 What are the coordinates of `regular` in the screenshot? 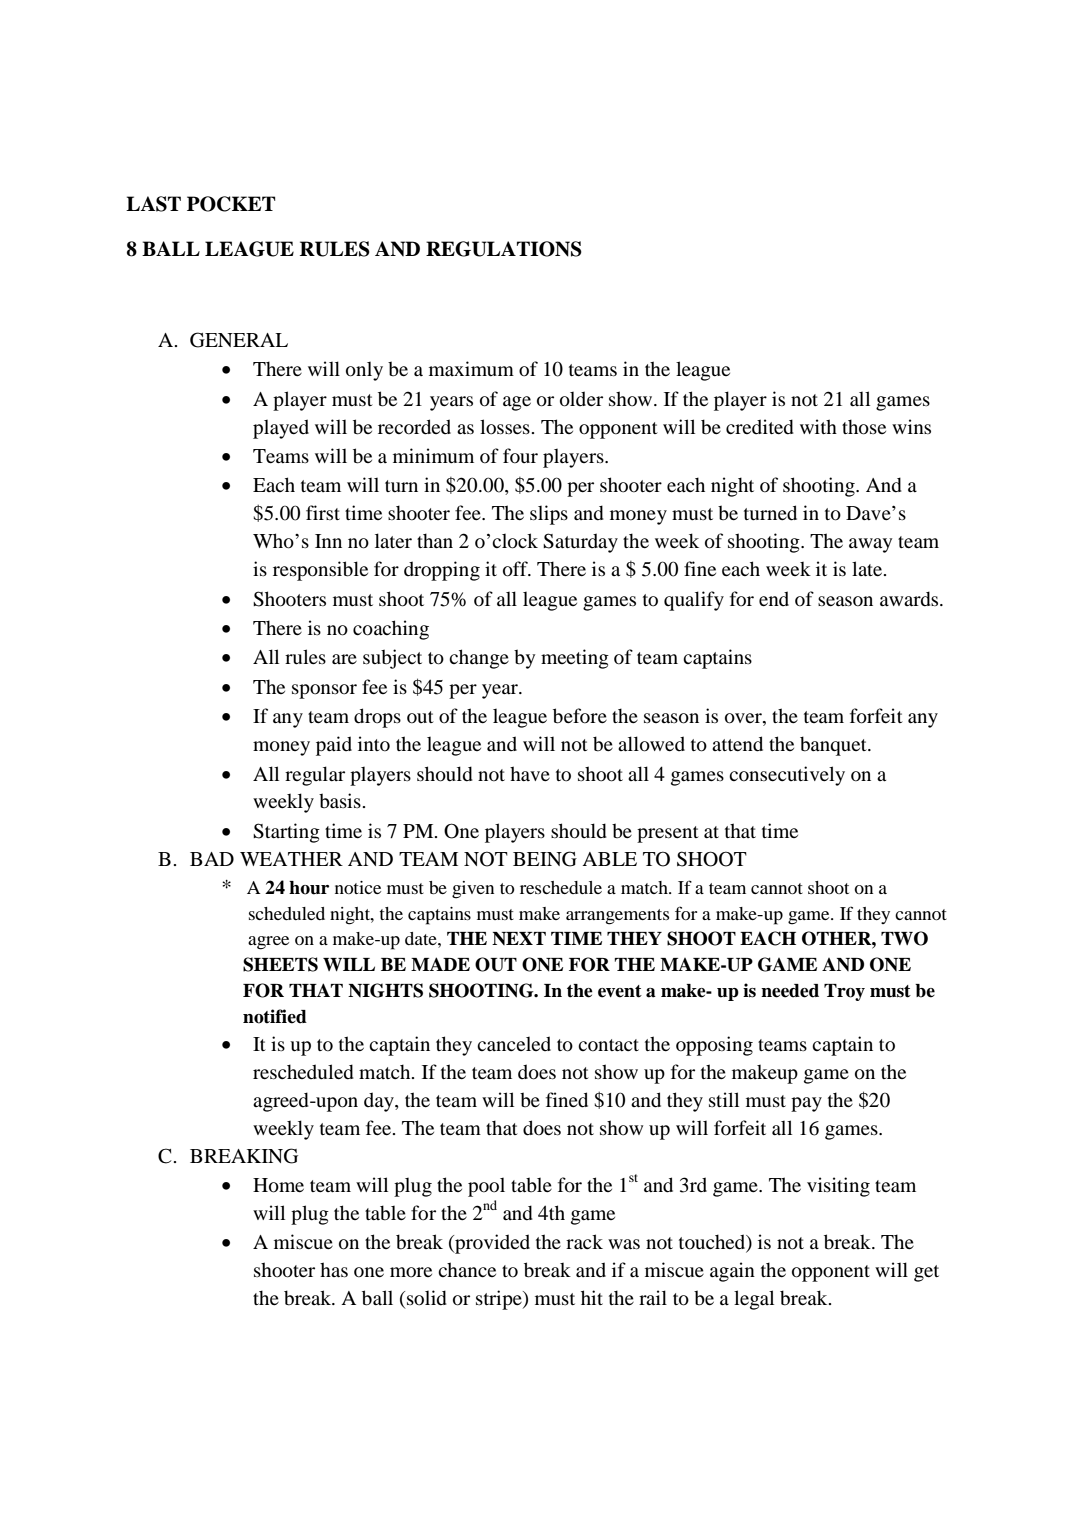 It's located at (315, 776).
